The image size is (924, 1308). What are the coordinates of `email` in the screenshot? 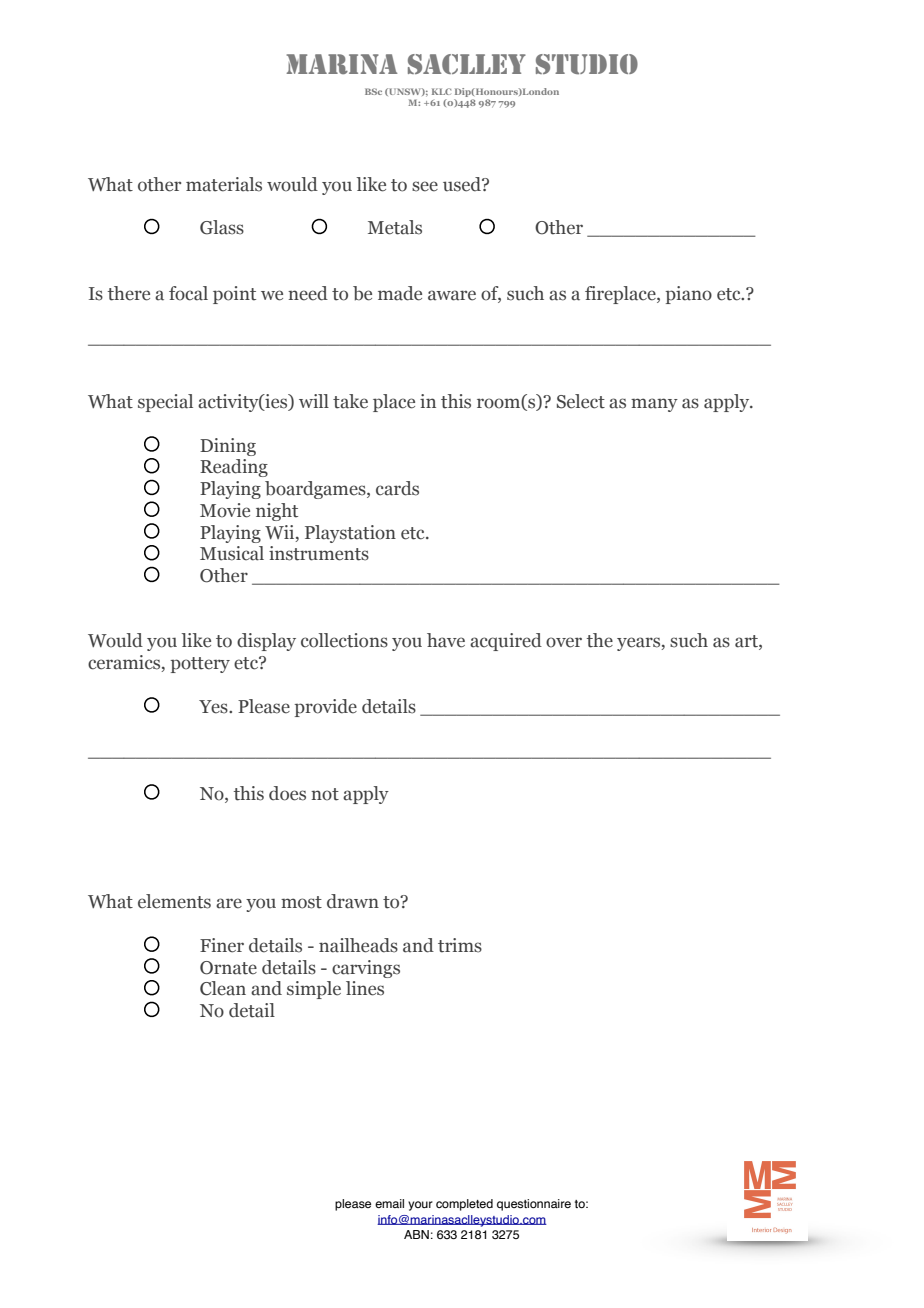 It's located at (389, 1203).
